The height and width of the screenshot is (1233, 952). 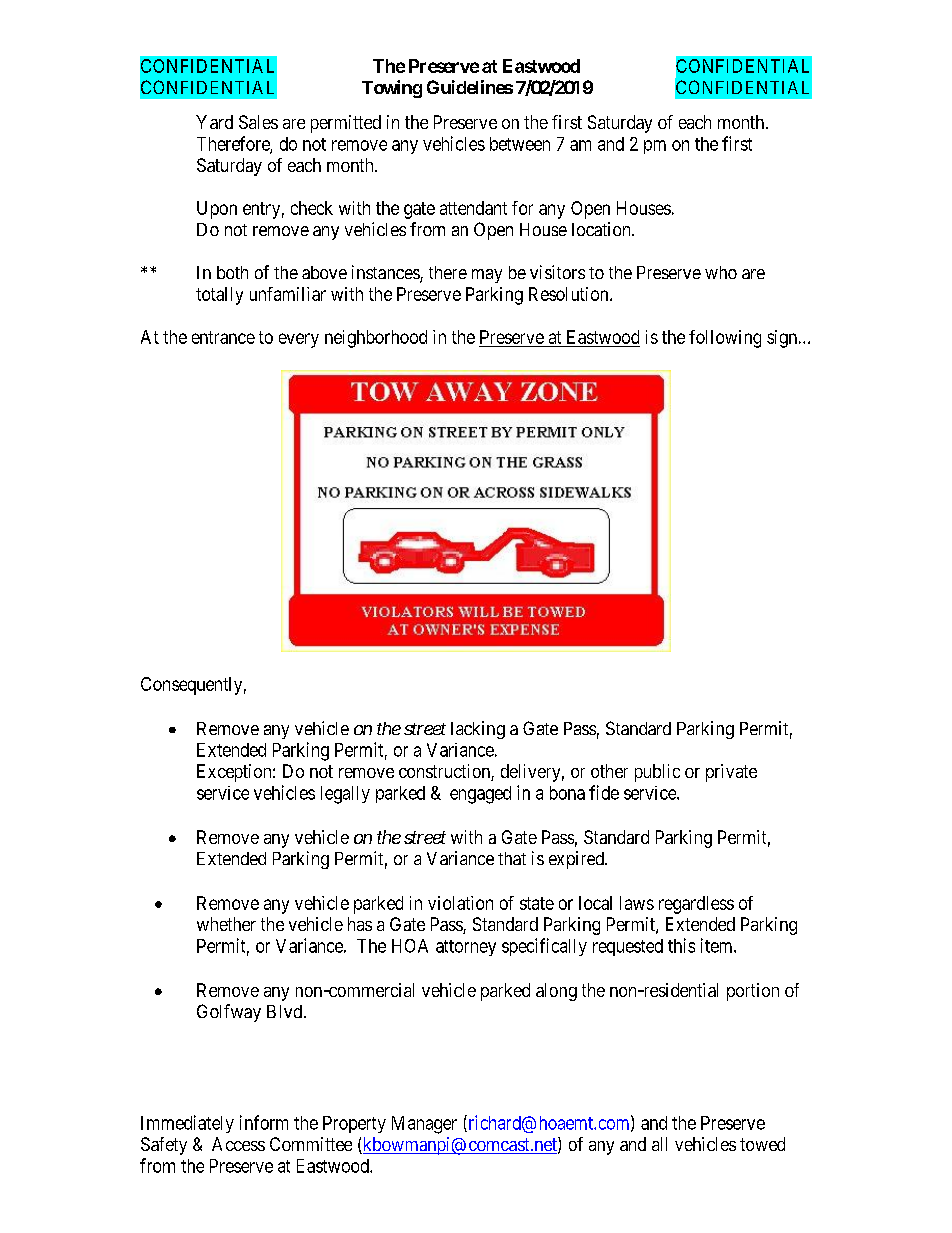 What do you see at coordinates (223, 337) in the screenshot?
I see `entrance` at bounding box center [223, 337].
